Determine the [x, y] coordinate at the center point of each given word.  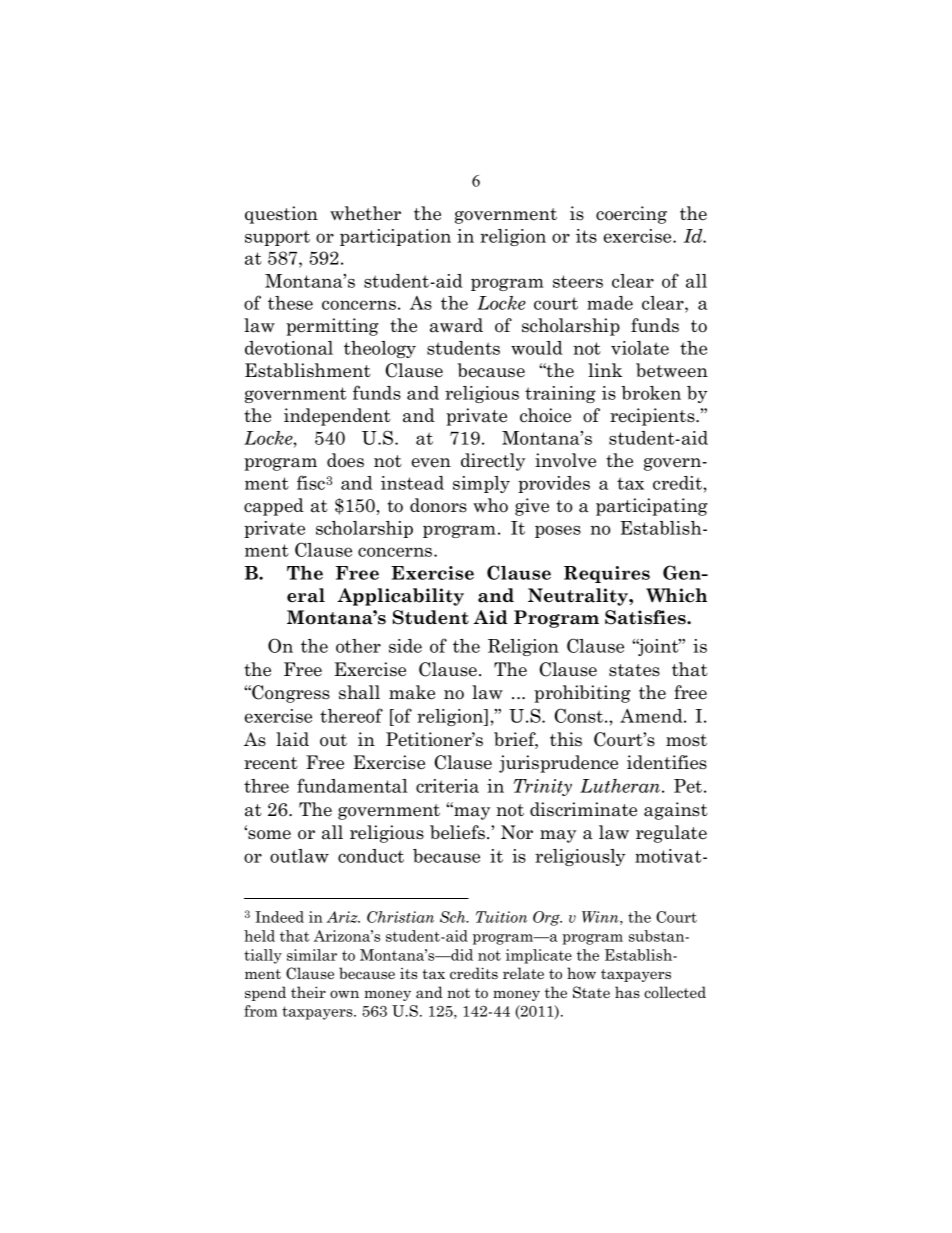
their [308, 992]
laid [292, 739]
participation [395, 237]
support [277, 238]
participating [652, 507]
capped [274, 507]
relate [523, 973]
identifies [667, 762]
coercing [631, 215]
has [627, 992]
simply [481, 484]
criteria [447, 786]
